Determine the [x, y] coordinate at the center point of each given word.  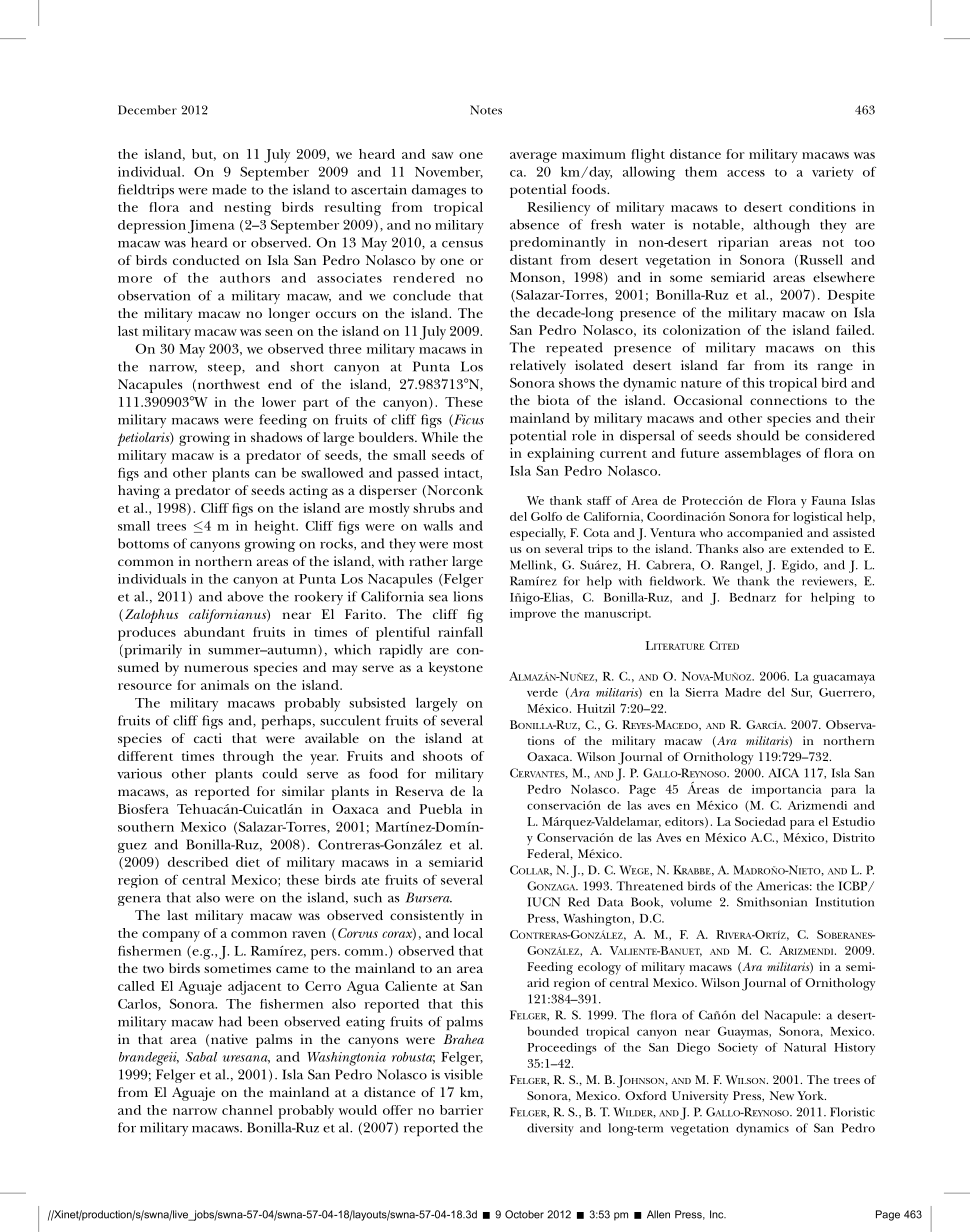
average [533, 157]
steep [225, 369]
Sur [801, 693]
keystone [456, 669]
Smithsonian [772, 902]
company [171, 936]
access [746, 173]
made [229, 189]
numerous [216, 668]
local [468, 933]
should [758, 435]
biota [553, 400]
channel [247, 1110]
